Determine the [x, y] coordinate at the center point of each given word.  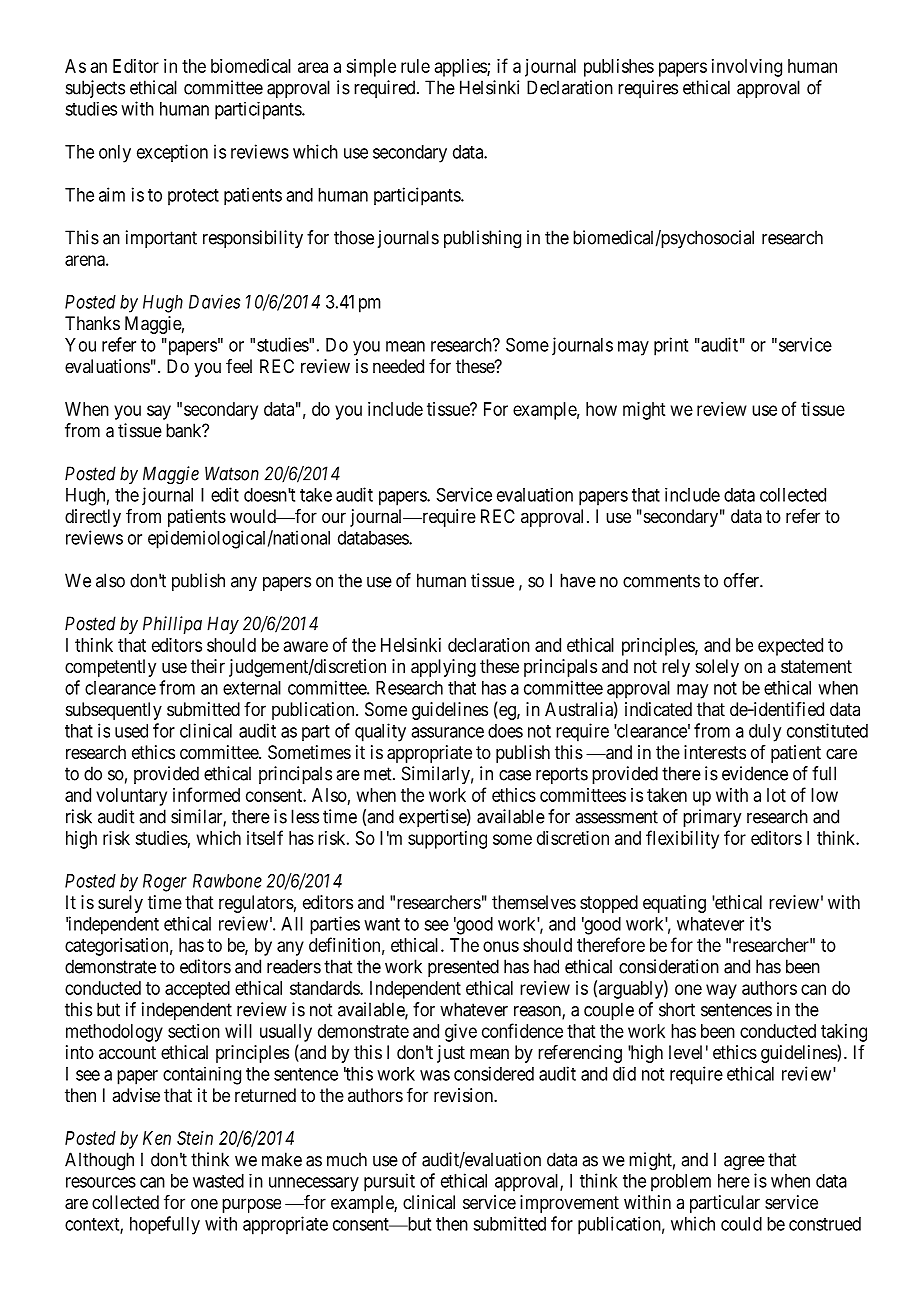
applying [443, 668]
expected [790, 647]
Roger [165, 883]
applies [461, 68]
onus [501, 946]
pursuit [389, 1182]
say [159, 412]
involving [747, 68]
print [671, 346]
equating [674, 904]
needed [398, 366]
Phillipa [172, 625]
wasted [218, 1181]
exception [172, 153]
